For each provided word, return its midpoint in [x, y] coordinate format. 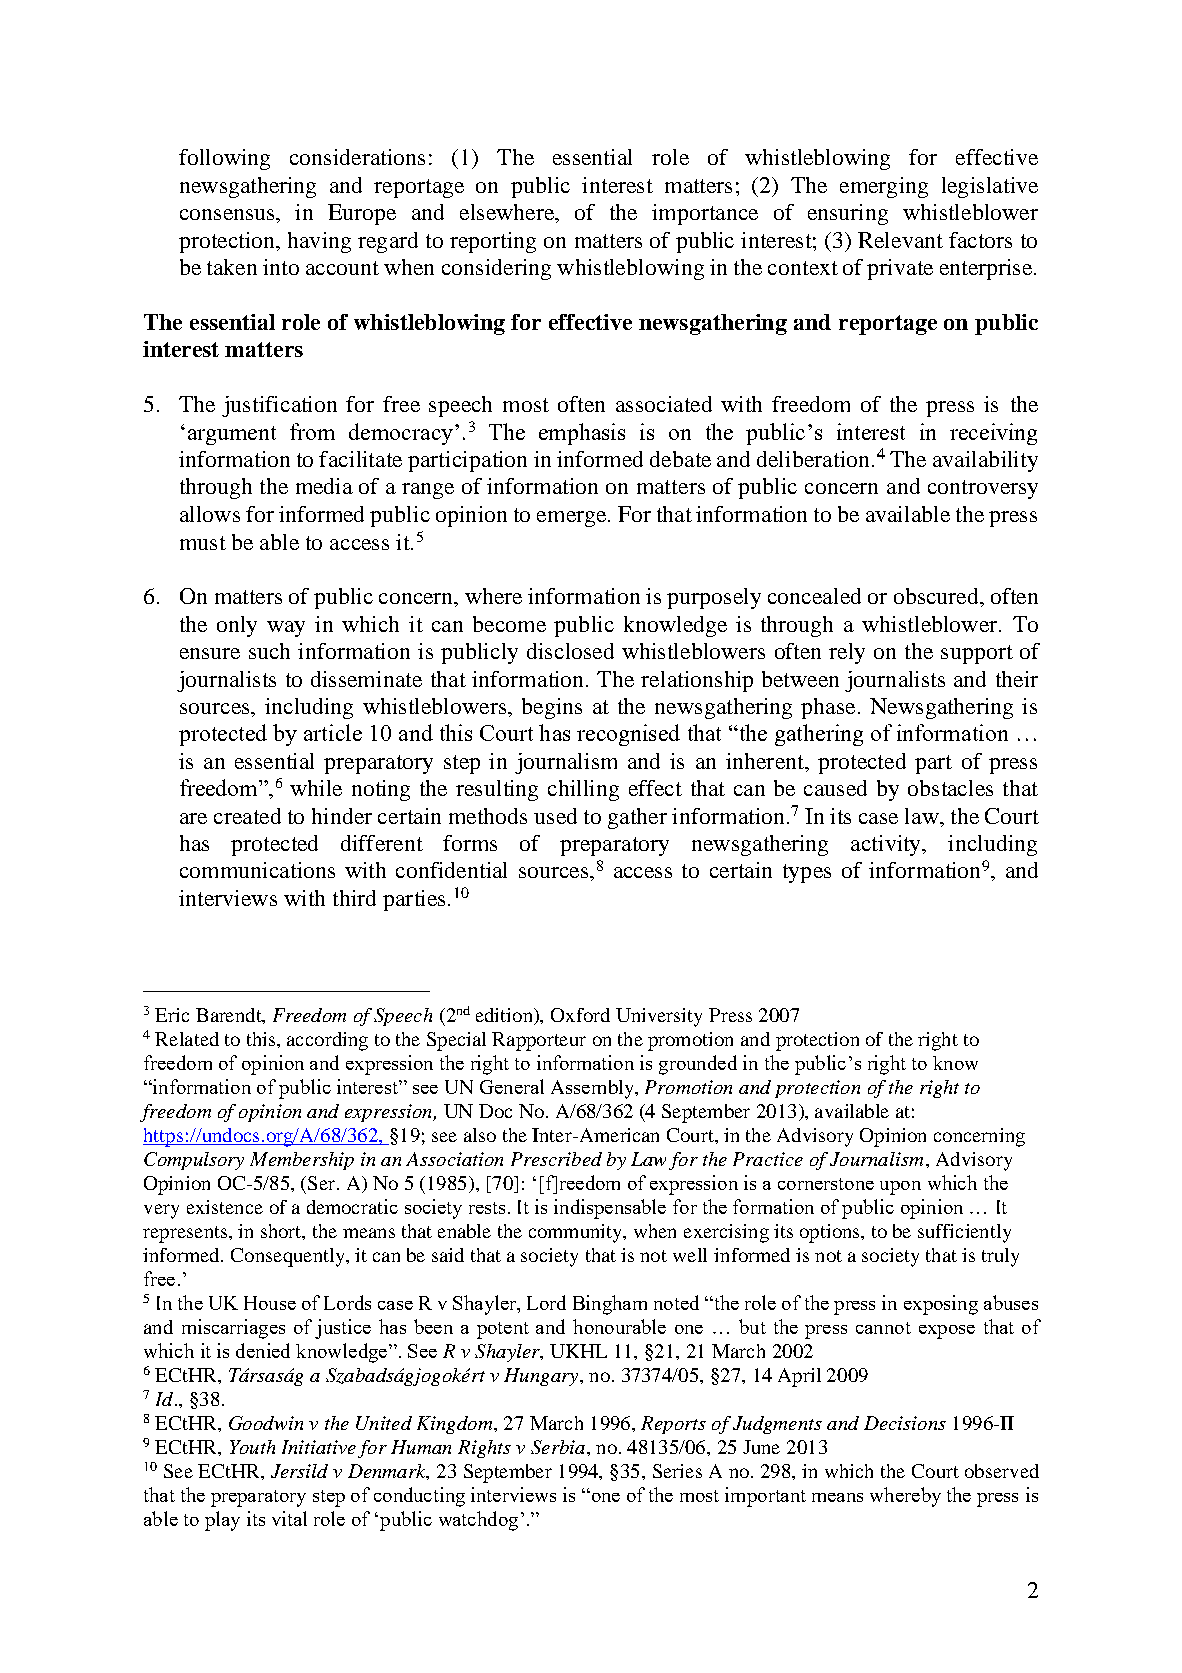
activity [887, 845]
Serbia [558, 1447]
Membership [302, 1161]
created [247, 816]
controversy [983, 489]
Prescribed [556, 1159]
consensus [228, 214]
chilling [583, 790]
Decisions [905, 1423]
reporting [493, 242]
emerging [884, 187]
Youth [252, 1447]
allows [210, 514]
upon [900, 1188]
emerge [571, 519]
